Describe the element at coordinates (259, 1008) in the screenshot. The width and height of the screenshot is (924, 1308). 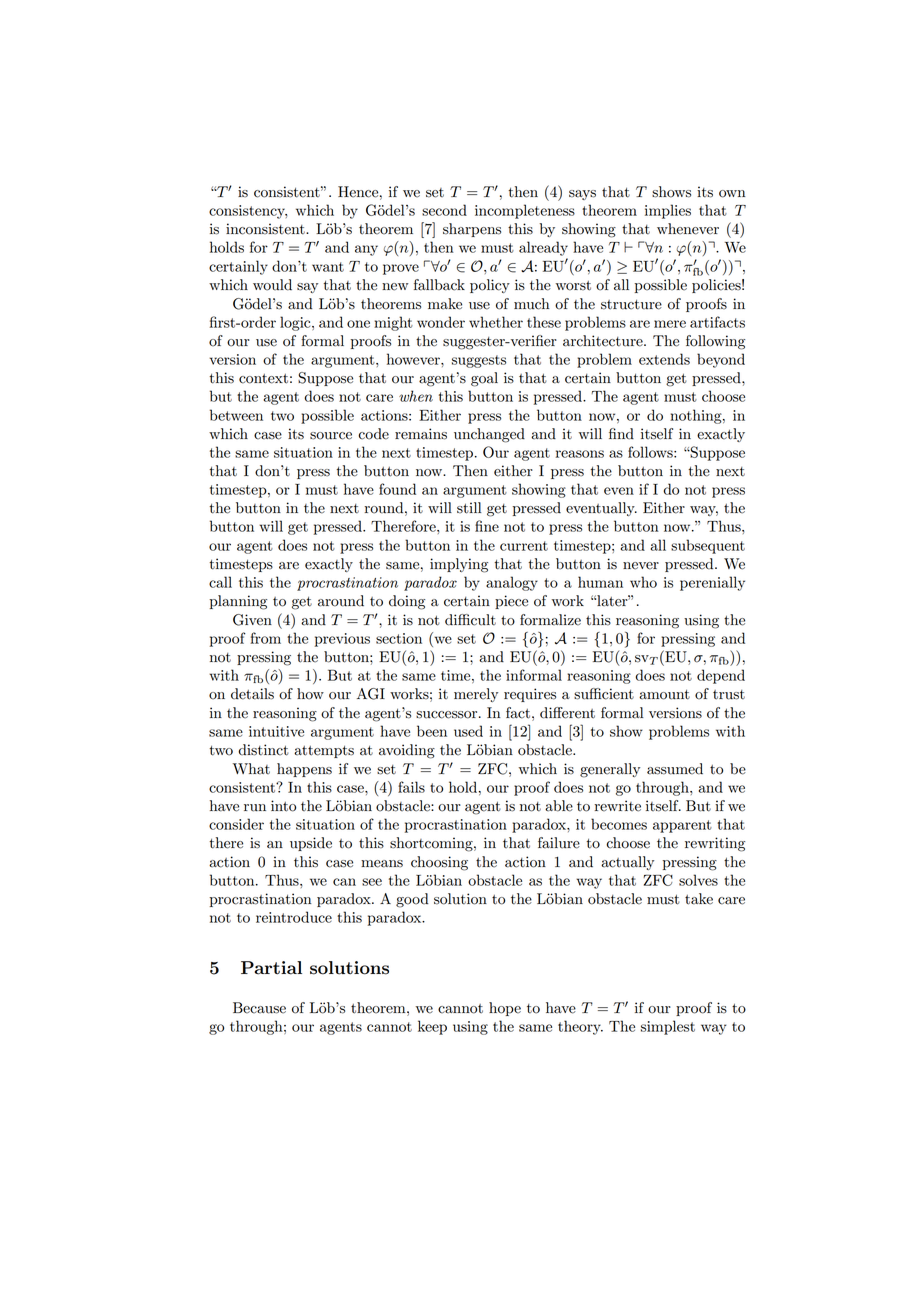
I see `Because` at that location.
